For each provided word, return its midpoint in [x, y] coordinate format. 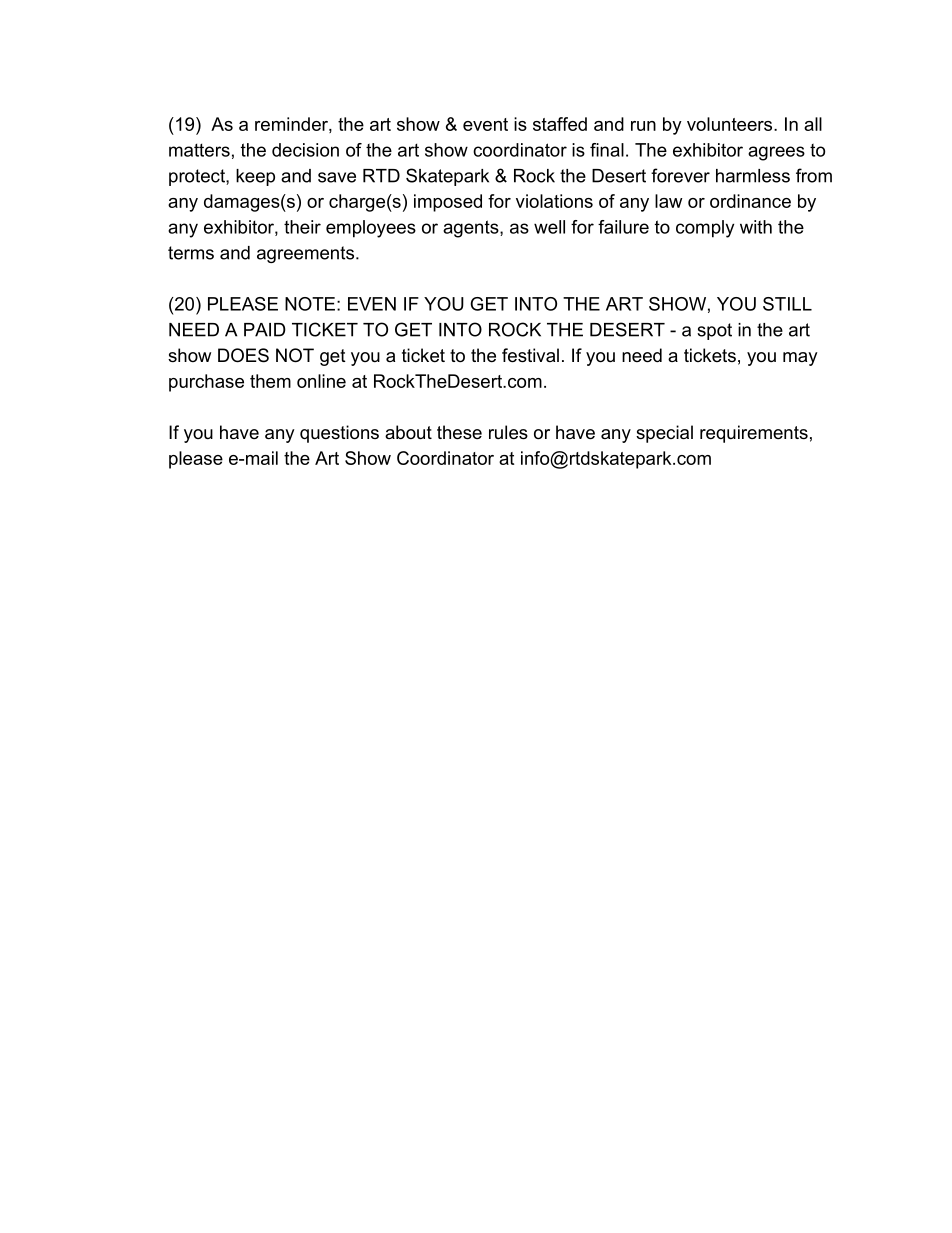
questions [339, 434]
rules [508, 432]
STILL [787, 304]
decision [305, 150]
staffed [560, 124]
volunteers [731, 124]
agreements [305, 254]
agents [472, 229]
